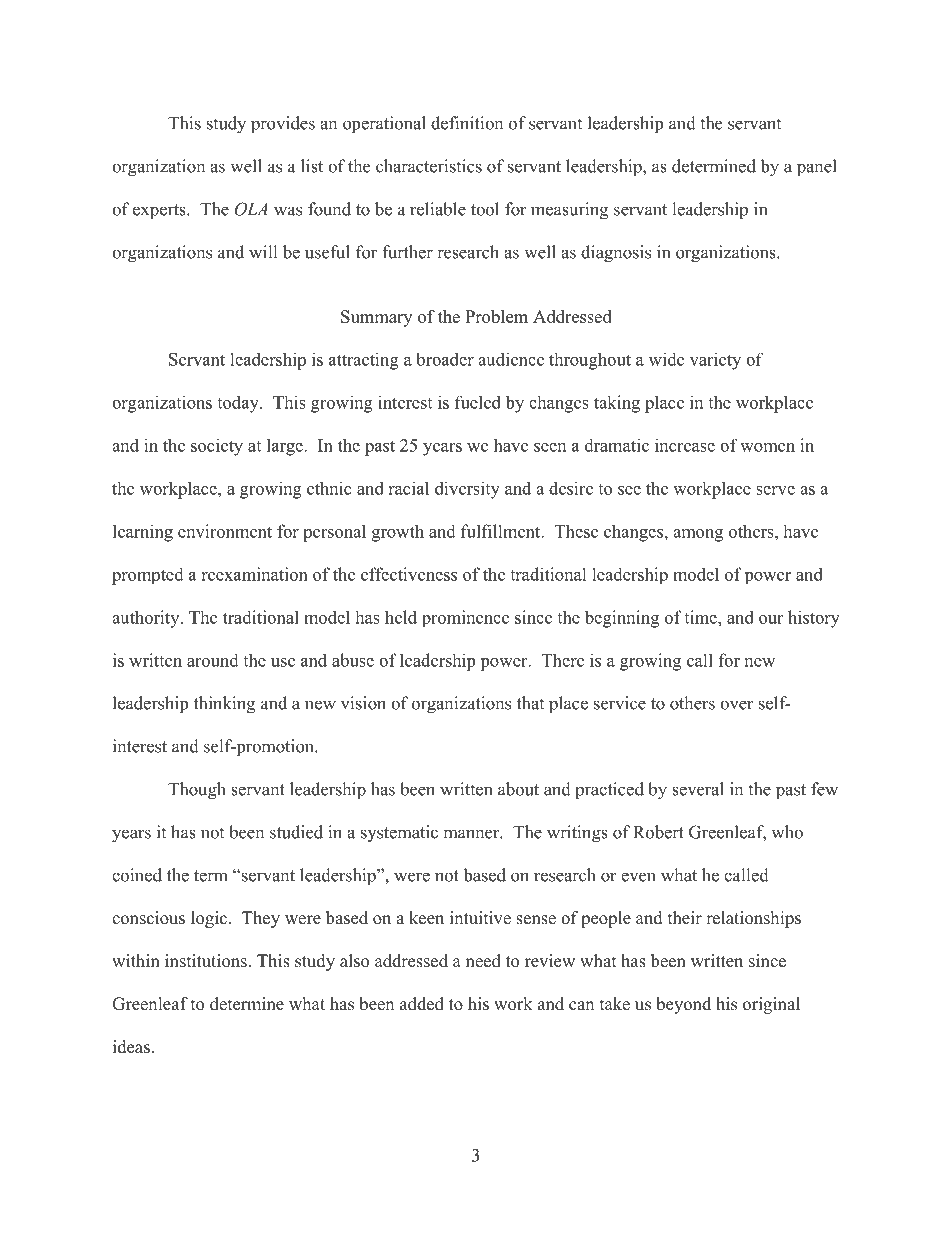 The height and width of the screenshot is (1233, 952). Describe the element at coordinates (817, 168) in the screenshot. I see `panel` at that location.
